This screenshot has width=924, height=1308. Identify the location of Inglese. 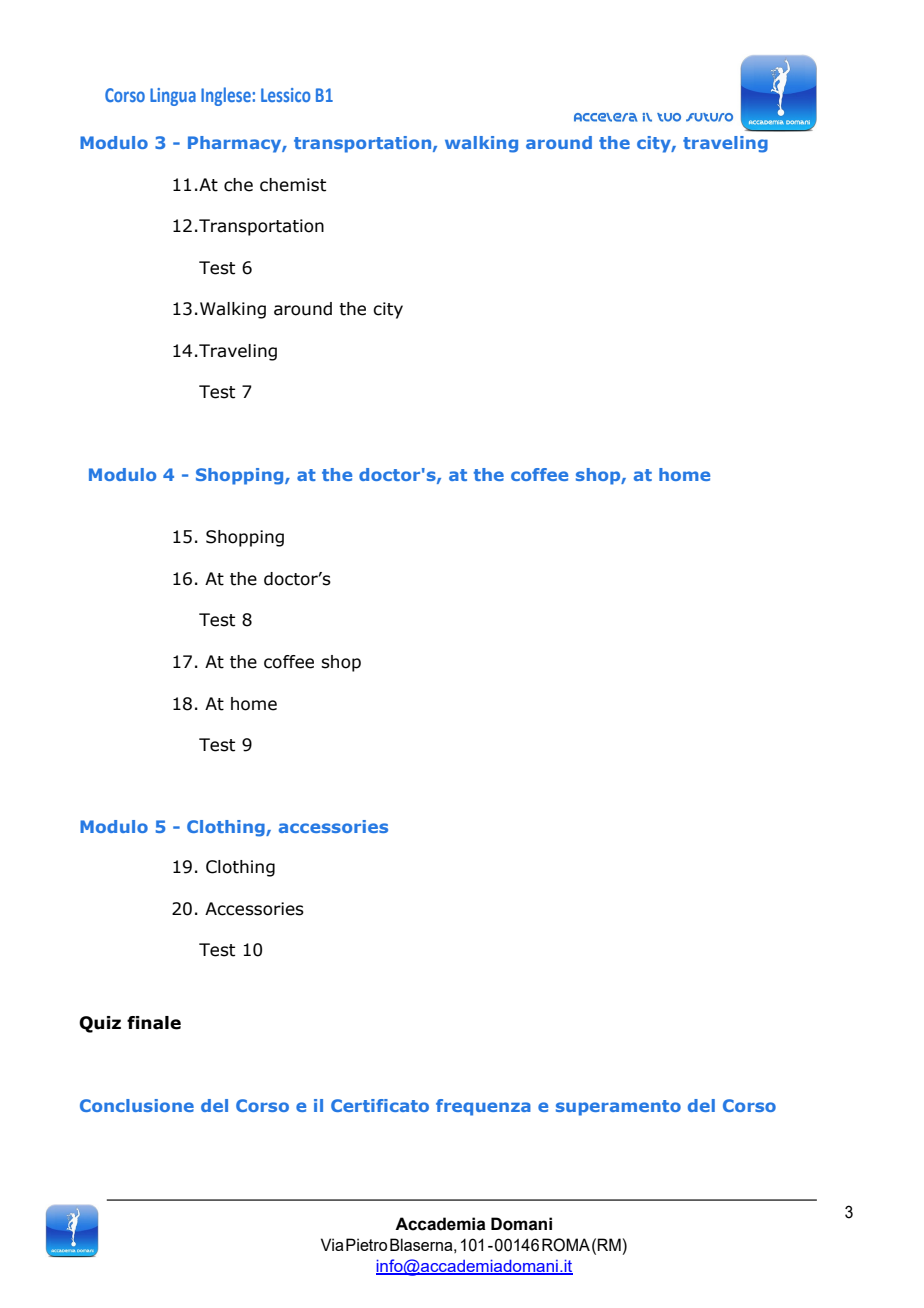
(226, 96).
